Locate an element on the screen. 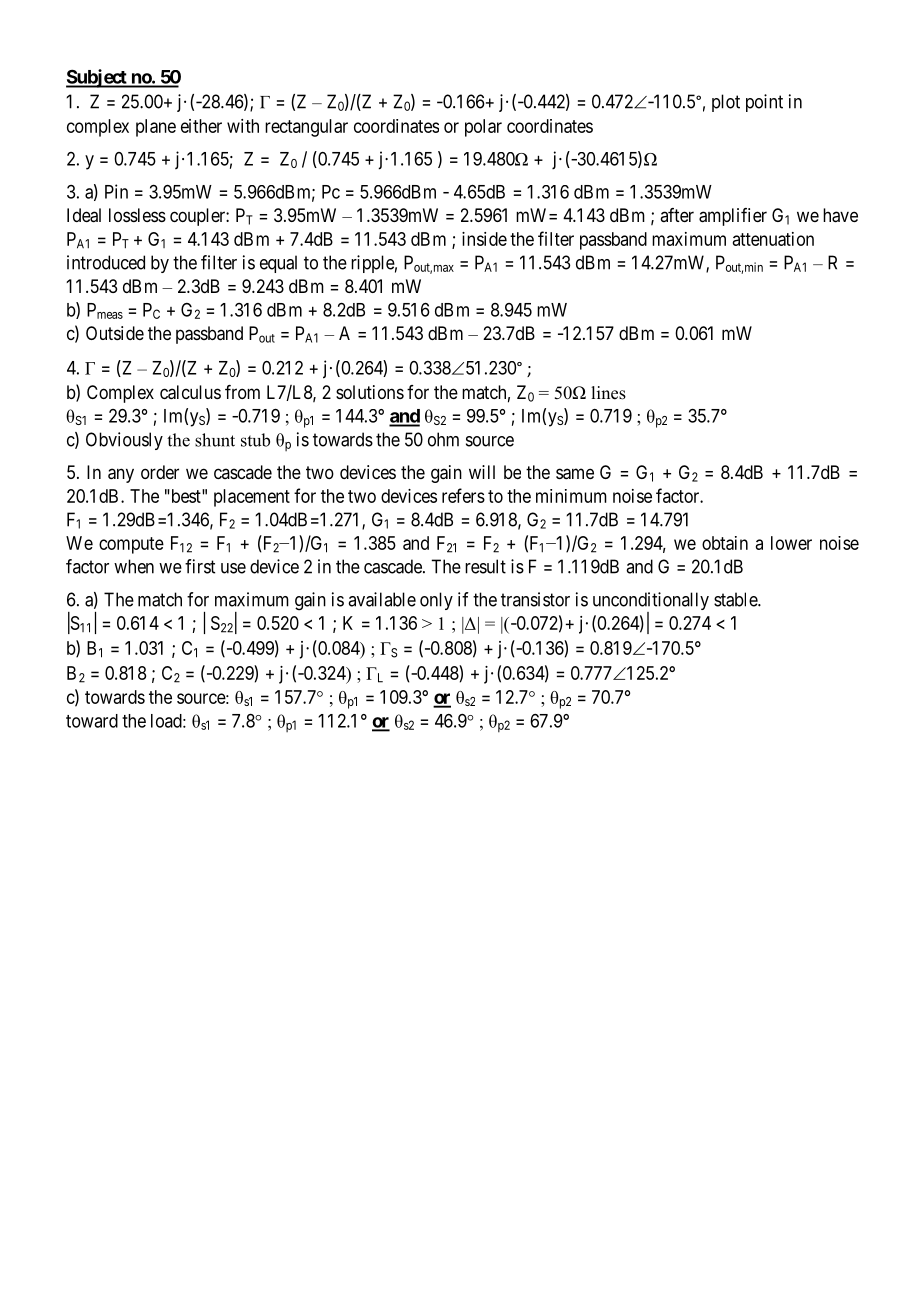  amplifier is located at coordinates (733, 217).
